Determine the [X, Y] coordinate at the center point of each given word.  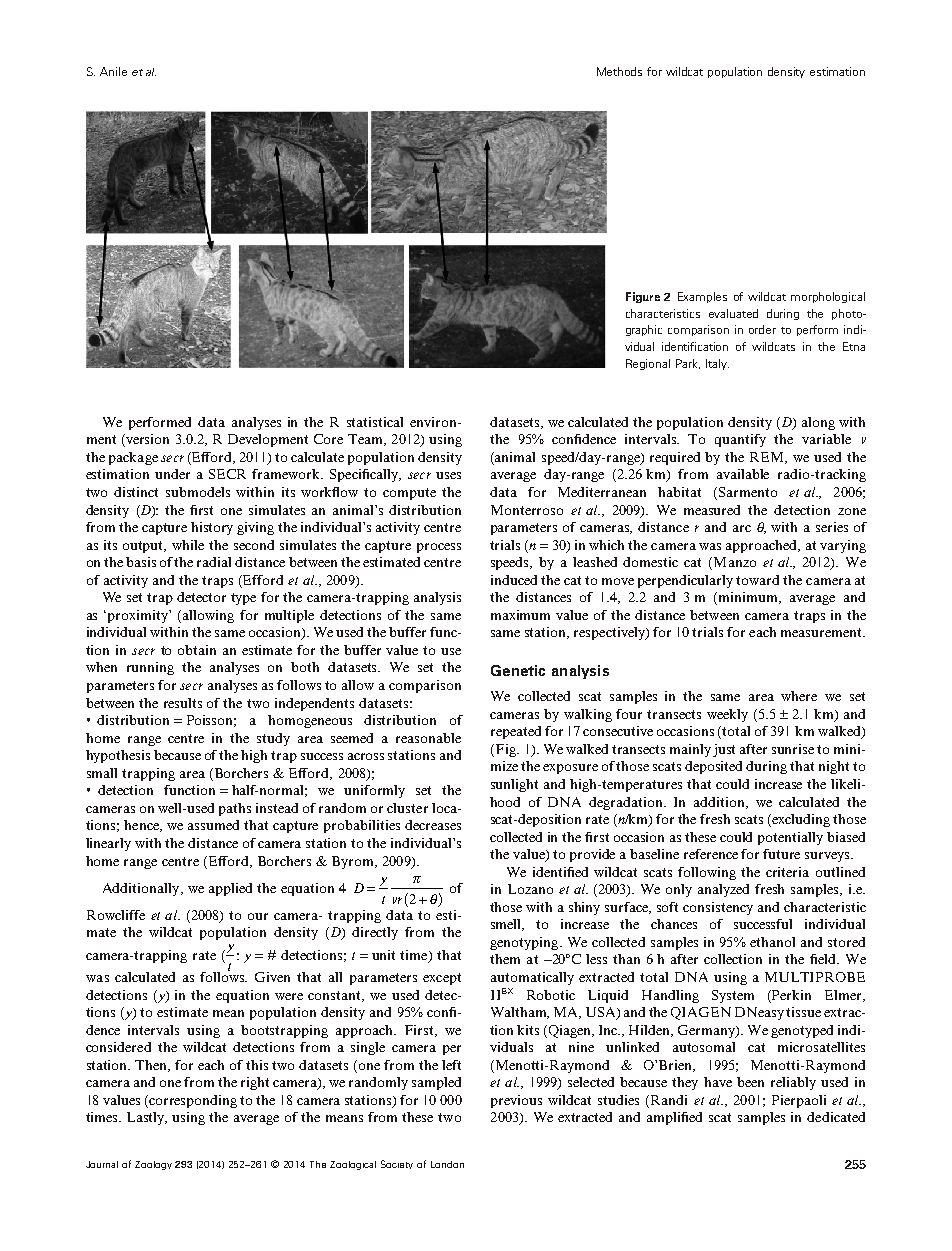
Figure [643, 297]
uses [448, 475]
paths [235, 809]
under [172, 474]
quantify [740, 440]
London [447, 1164]
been [750, 1082]
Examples [702, 297]
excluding [800, 820]
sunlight [514, 785]
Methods [619, 71]
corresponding [193, 1101]
